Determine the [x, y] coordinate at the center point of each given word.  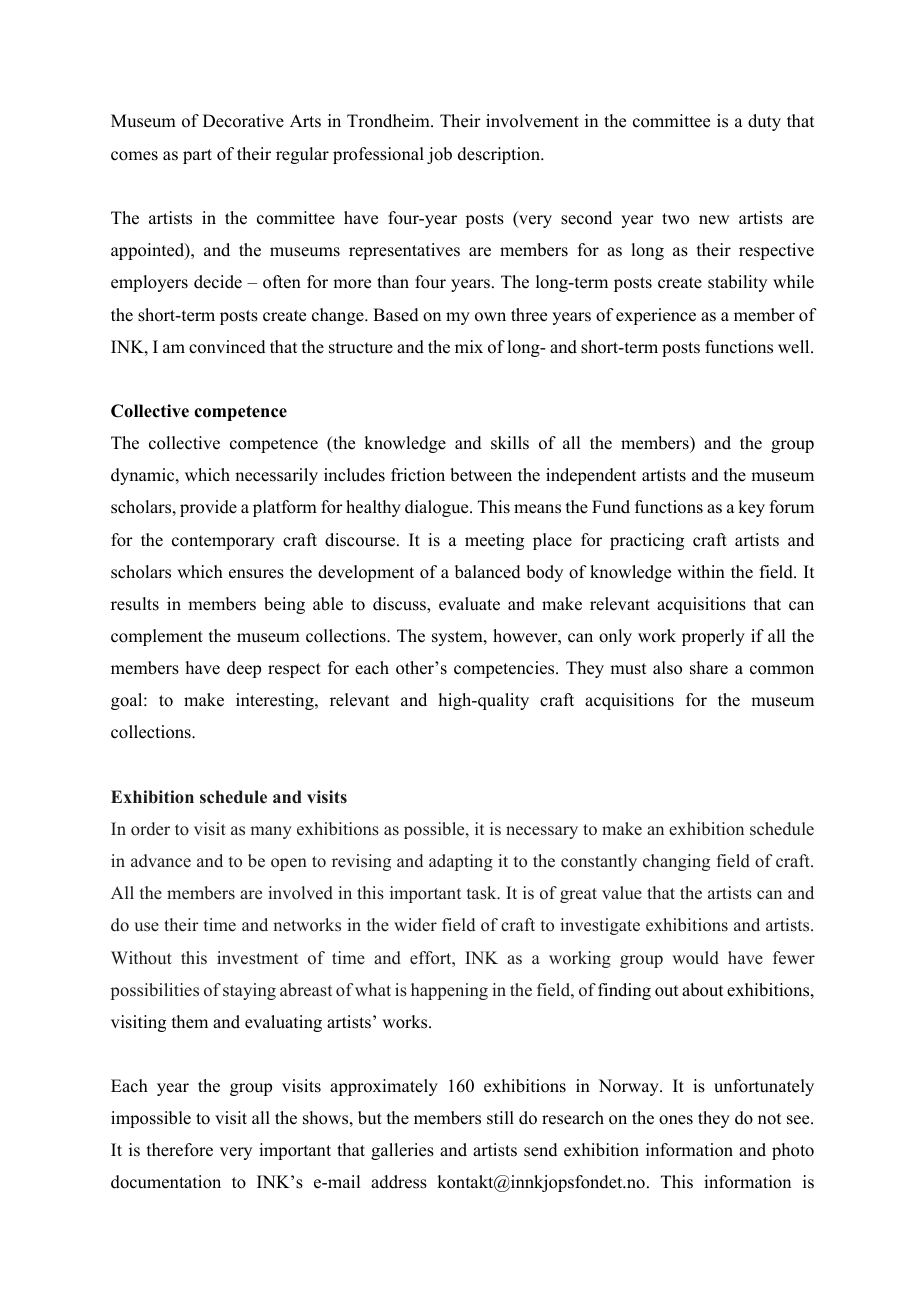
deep [244, 669]
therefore [180, 1150]
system [458, 638]
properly [713, 637]
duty [764, 122]
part [197, 156]
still [500, 1118]
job [439, 155]
